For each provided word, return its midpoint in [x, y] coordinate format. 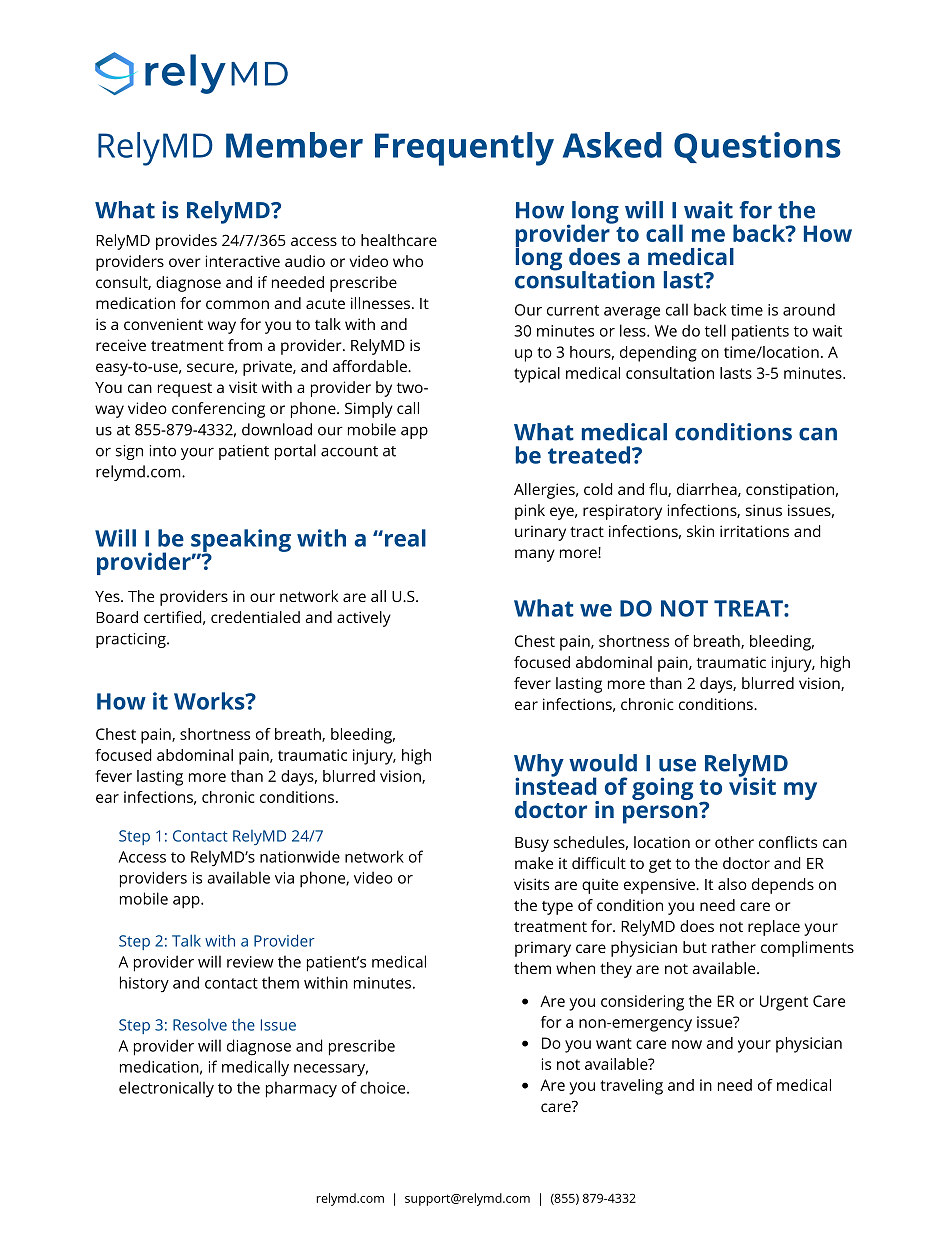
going [662, 788]
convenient [163, 324]
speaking [241, 541]
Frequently [464, 149]
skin [700, 531]
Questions [757, 147]
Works [210, 701]
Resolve [200, 1025]
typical [537, 375]
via [284, 878]
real [404, 538]
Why [539, 766]
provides [186, 242]
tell [715, 330]
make [534, 863]
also [732, 884]
